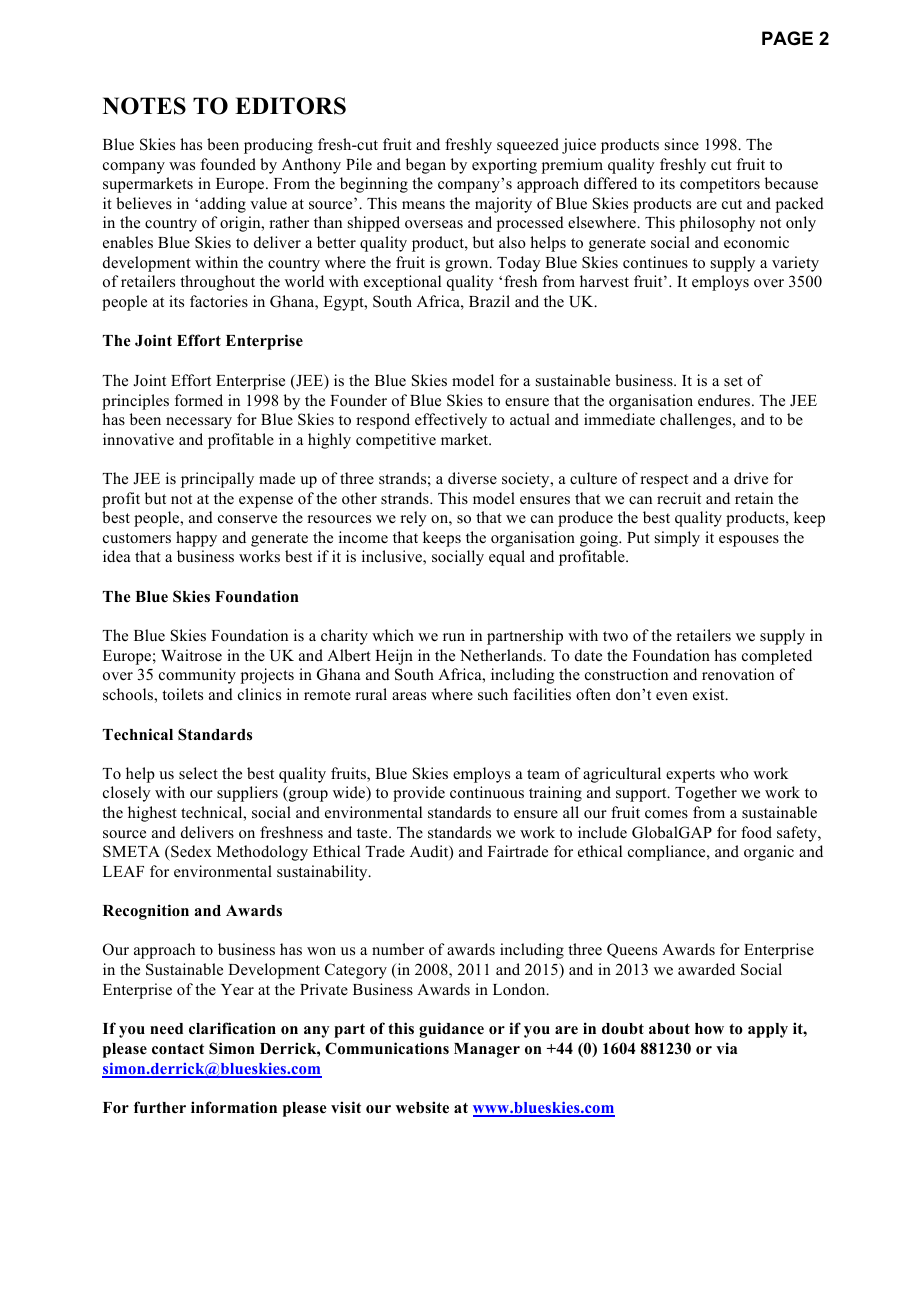 The image size is (924, 1308). What do you see at coordinates (507, 558) in the screenshot?
I see `equal` at bounding box center [507, 558].
